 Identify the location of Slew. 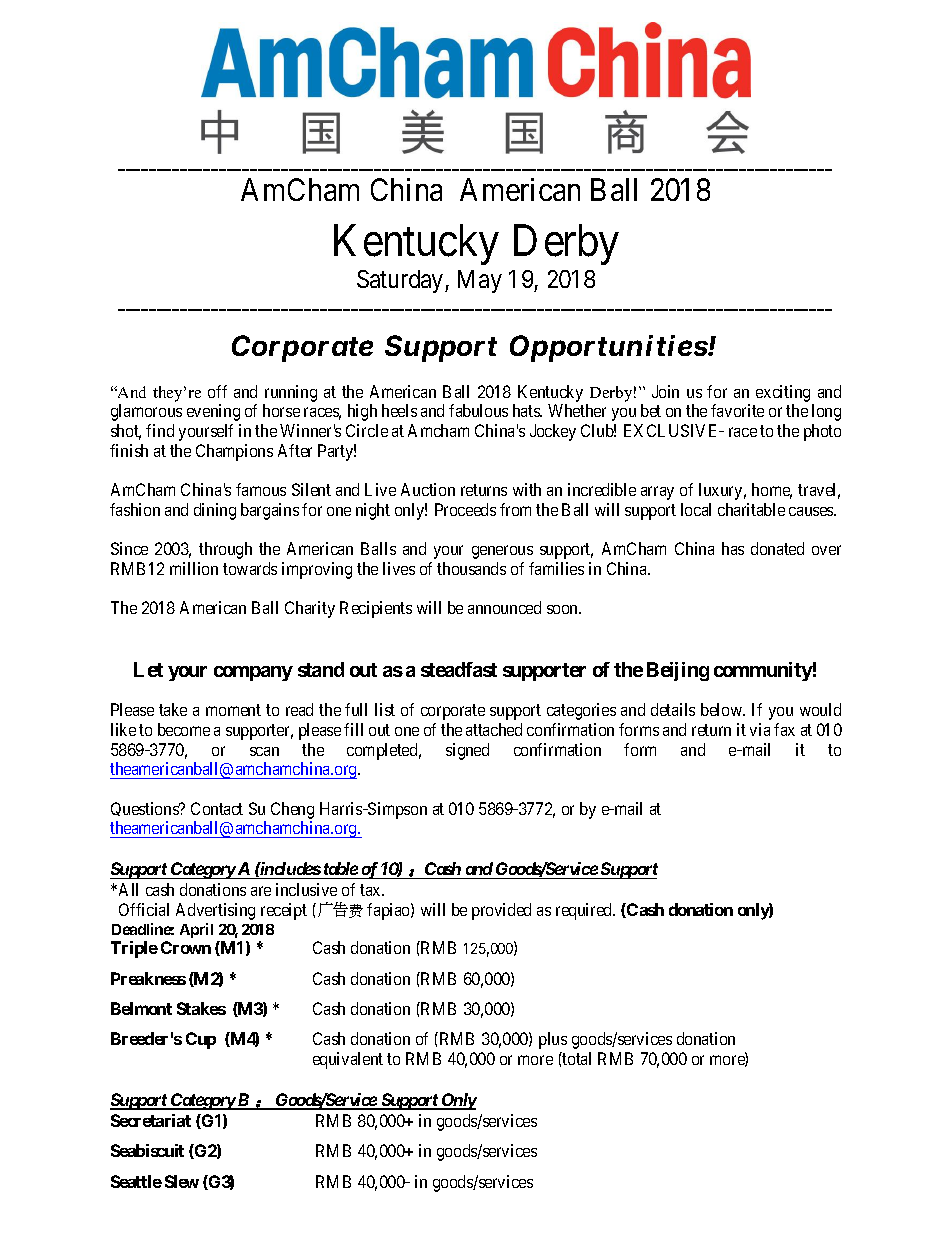
(182, 1181).
